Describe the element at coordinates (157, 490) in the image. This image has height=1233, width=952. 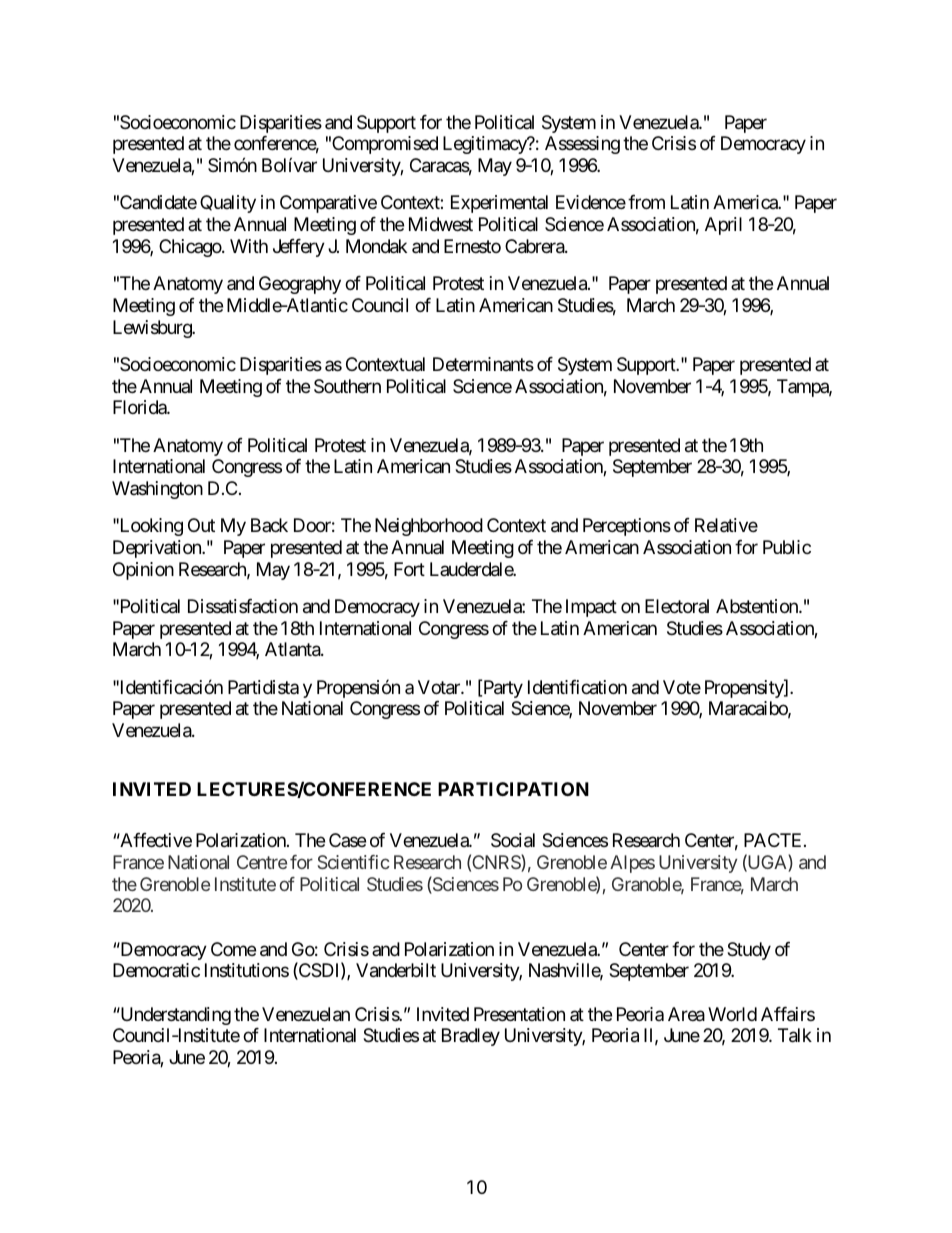
I see `Washington` at that location.
